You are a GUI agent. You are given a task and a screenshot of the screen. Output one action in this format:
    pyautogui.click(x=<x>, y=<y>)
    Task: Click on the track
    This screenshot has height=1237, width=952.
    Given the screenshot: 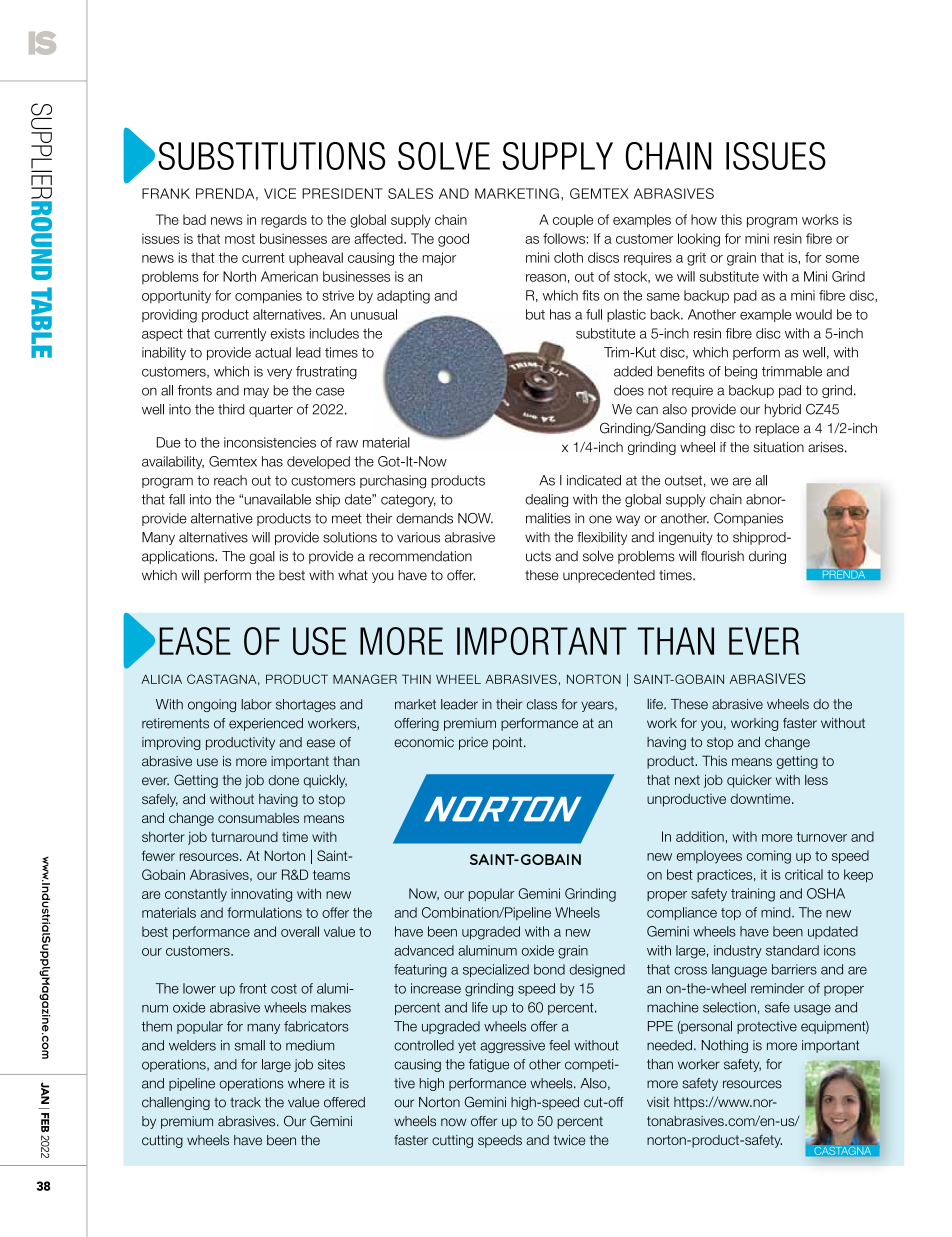 What is the action you would take?
    pyautogui.click(x=245, y=1102)
